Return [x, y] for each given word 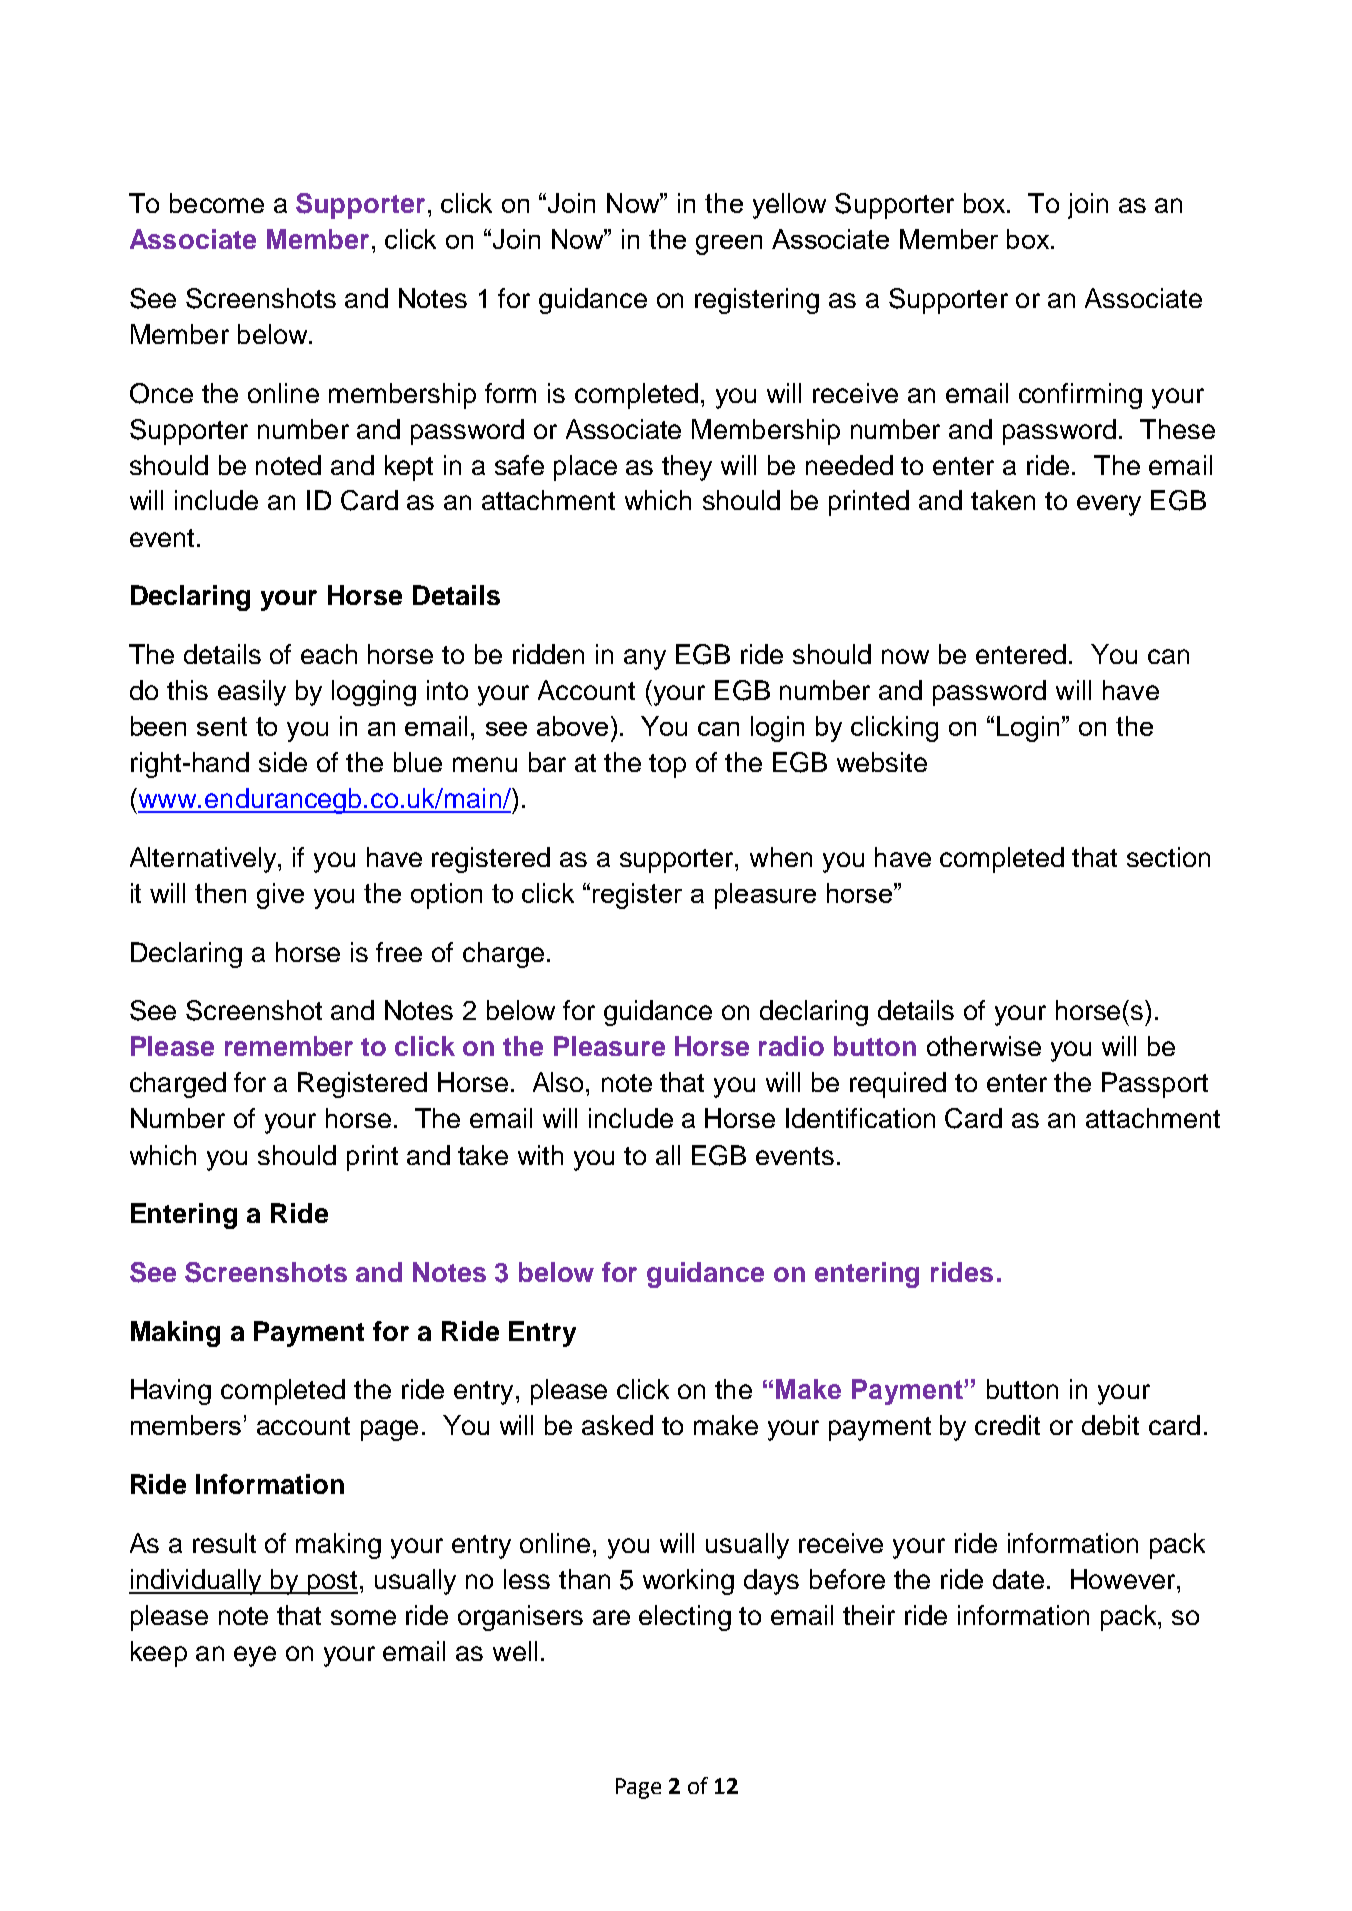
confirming [1080, 396]
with [540, 1155]
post [331, 1583]
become [217, 203]
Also [558, 1082]
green [729, 245]
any [645, 659]
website [882, 762]
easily [252, 693]
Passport [1155, 1085]
